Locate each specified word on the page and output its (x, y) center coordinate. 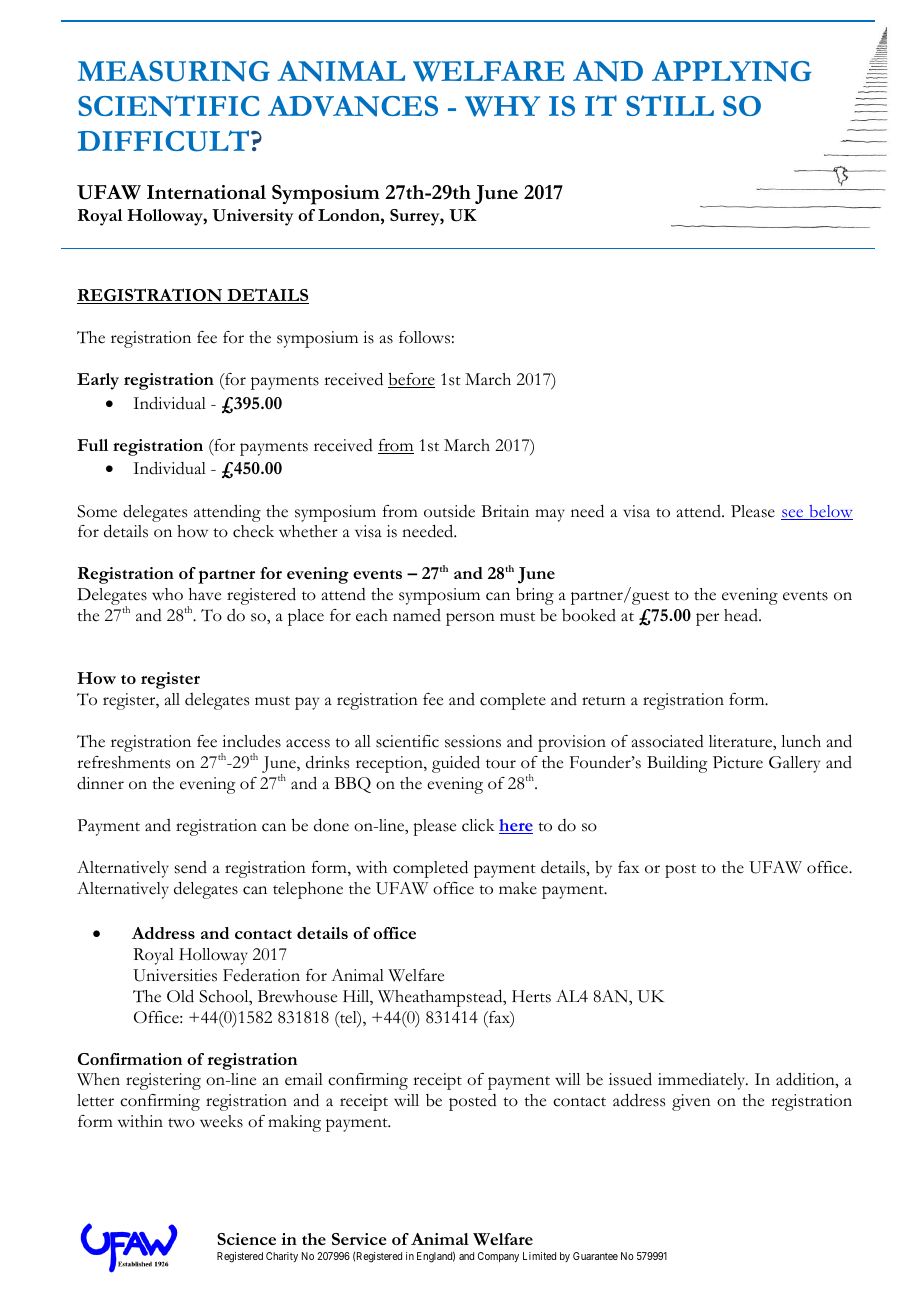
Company (498, 1257)
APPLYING (731, 71)
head (742, 615)
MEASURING (173, 71)
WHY (502, 106)
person (470, 619)
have (205, 594)
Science (246, 1239)
